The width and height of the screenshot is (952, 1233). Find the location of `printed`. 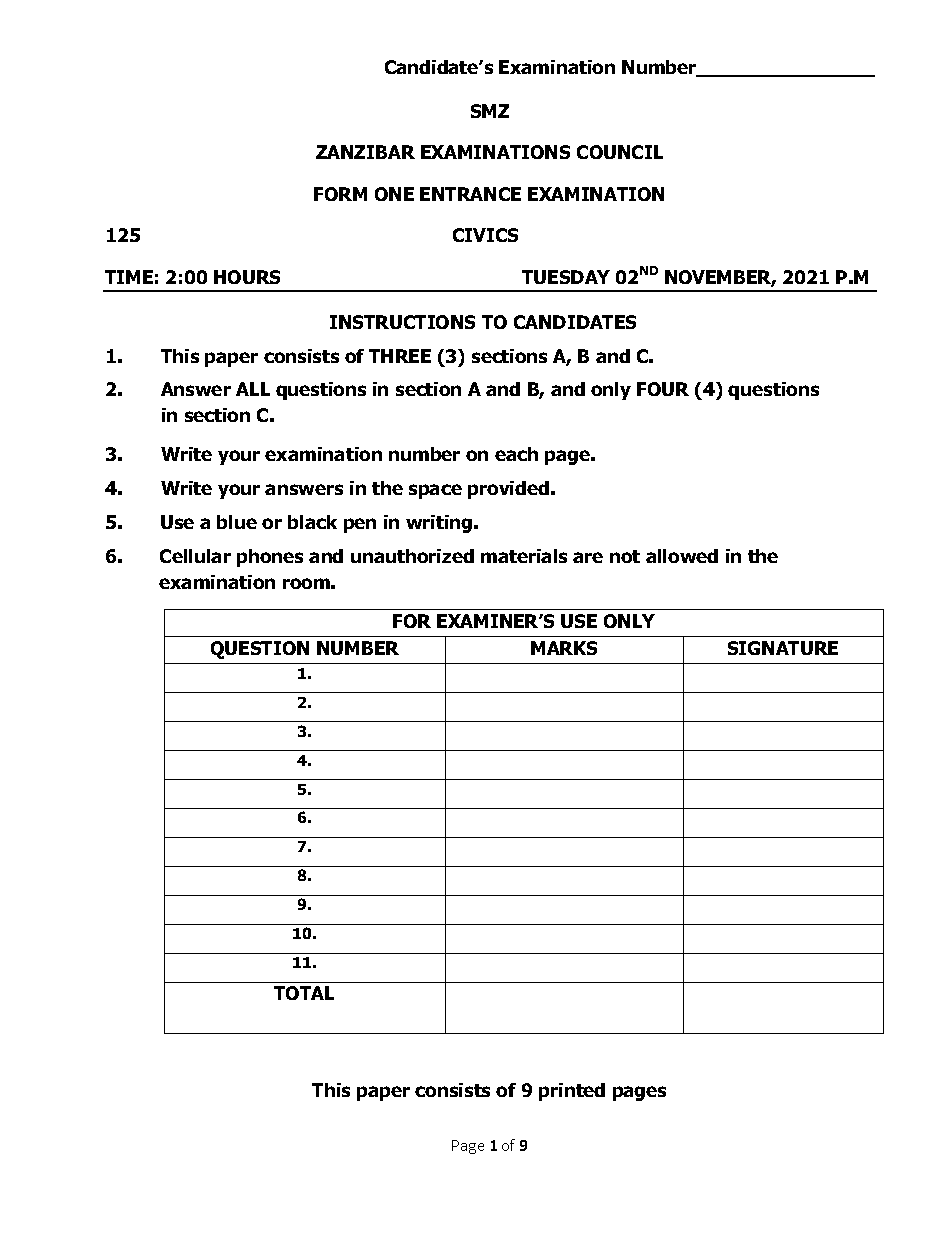

printed is located at coordinates (572, 1092).
